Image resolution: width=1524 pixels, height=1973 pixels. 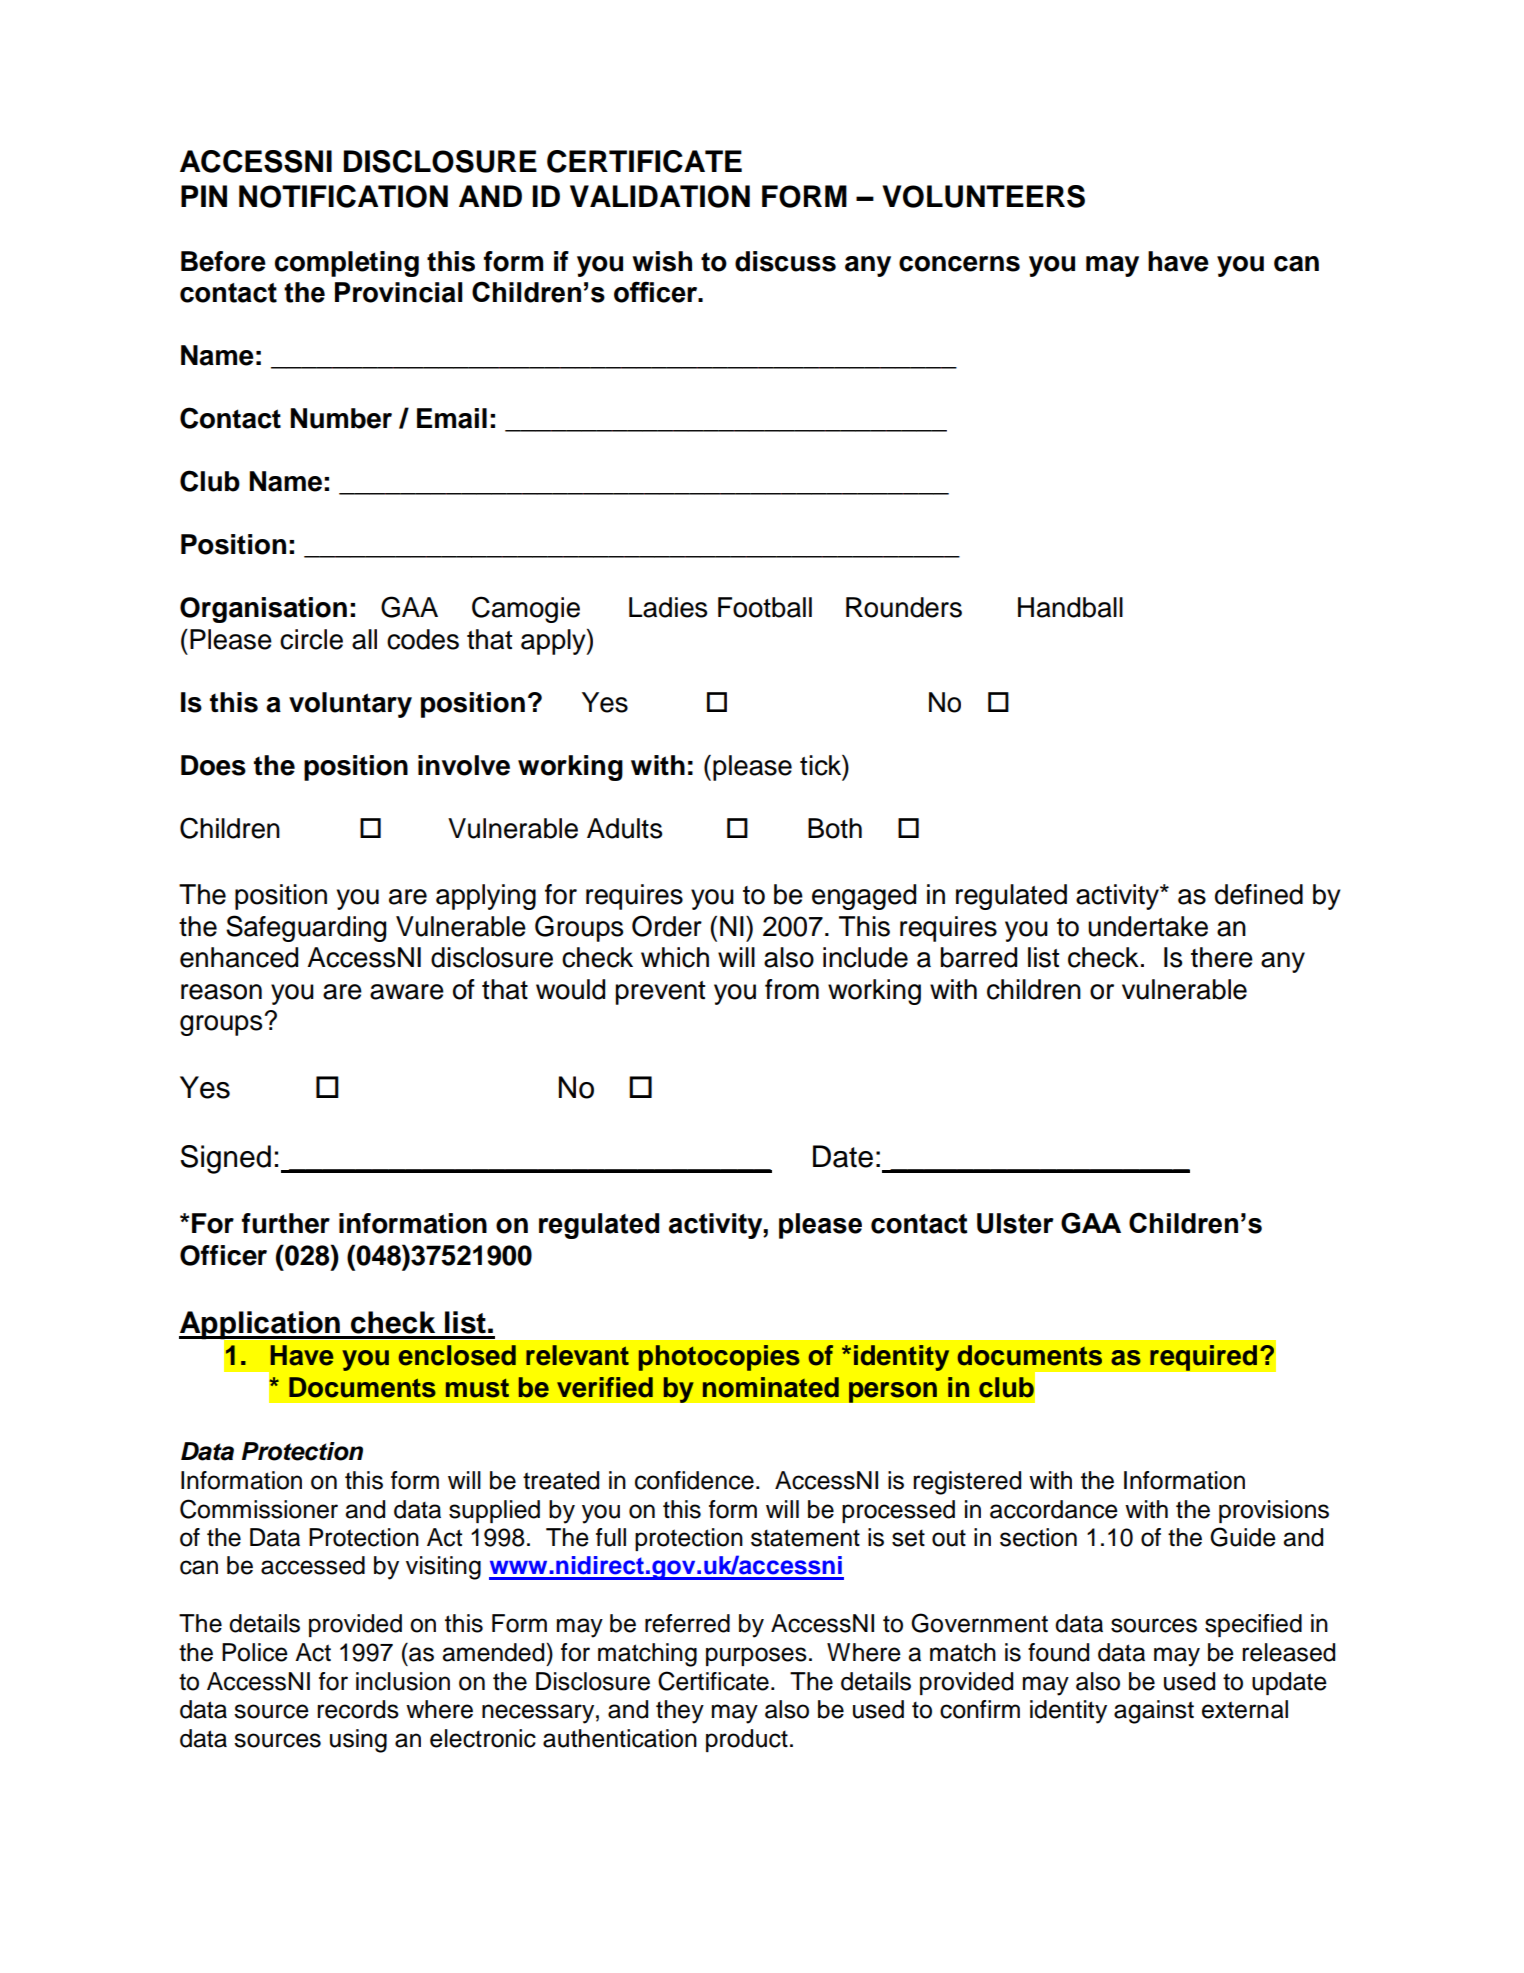 What do you see at coordinates (1148, 926) in the image?
I see `undertake` at bounding box center [1148, 926].
